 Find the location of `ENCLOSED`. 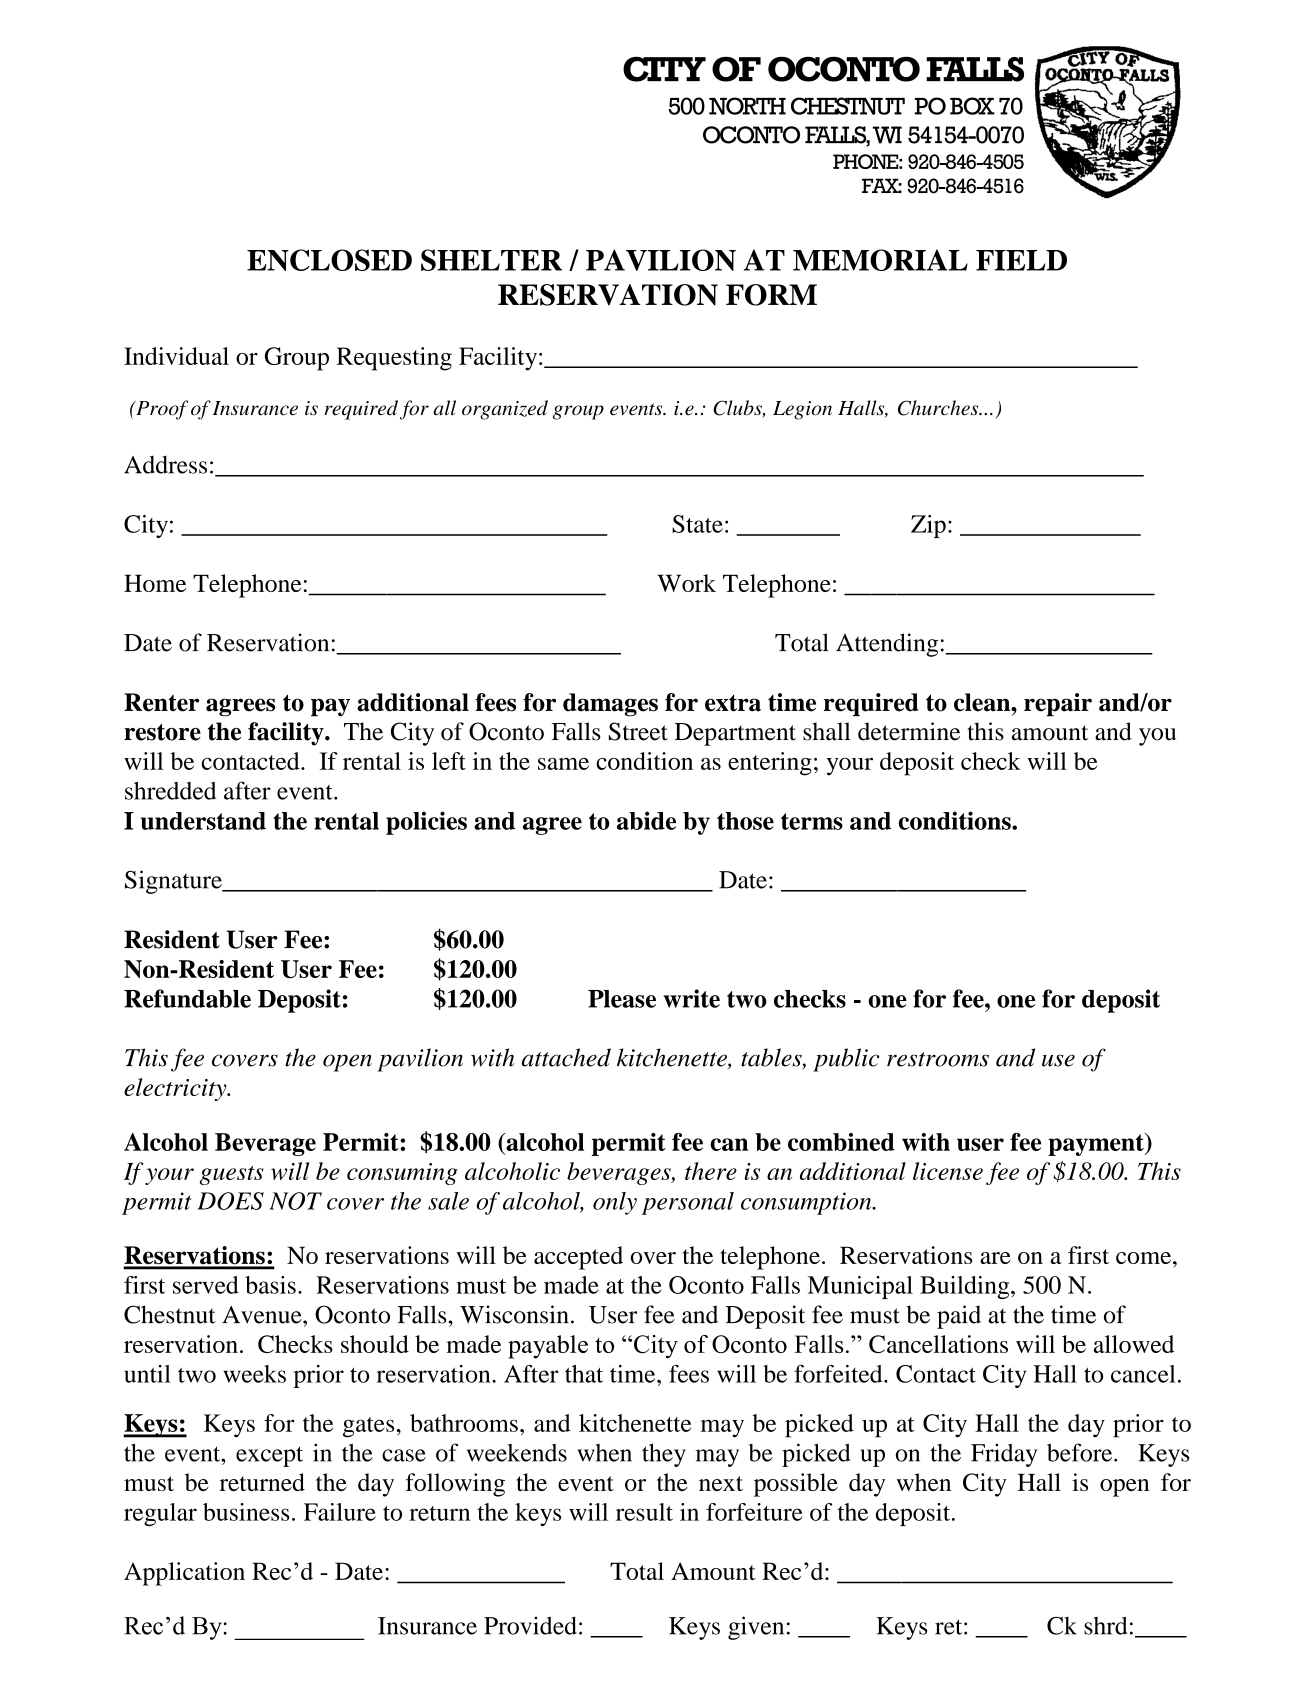

ENCLOSED is located at coordinates (329, 260).
